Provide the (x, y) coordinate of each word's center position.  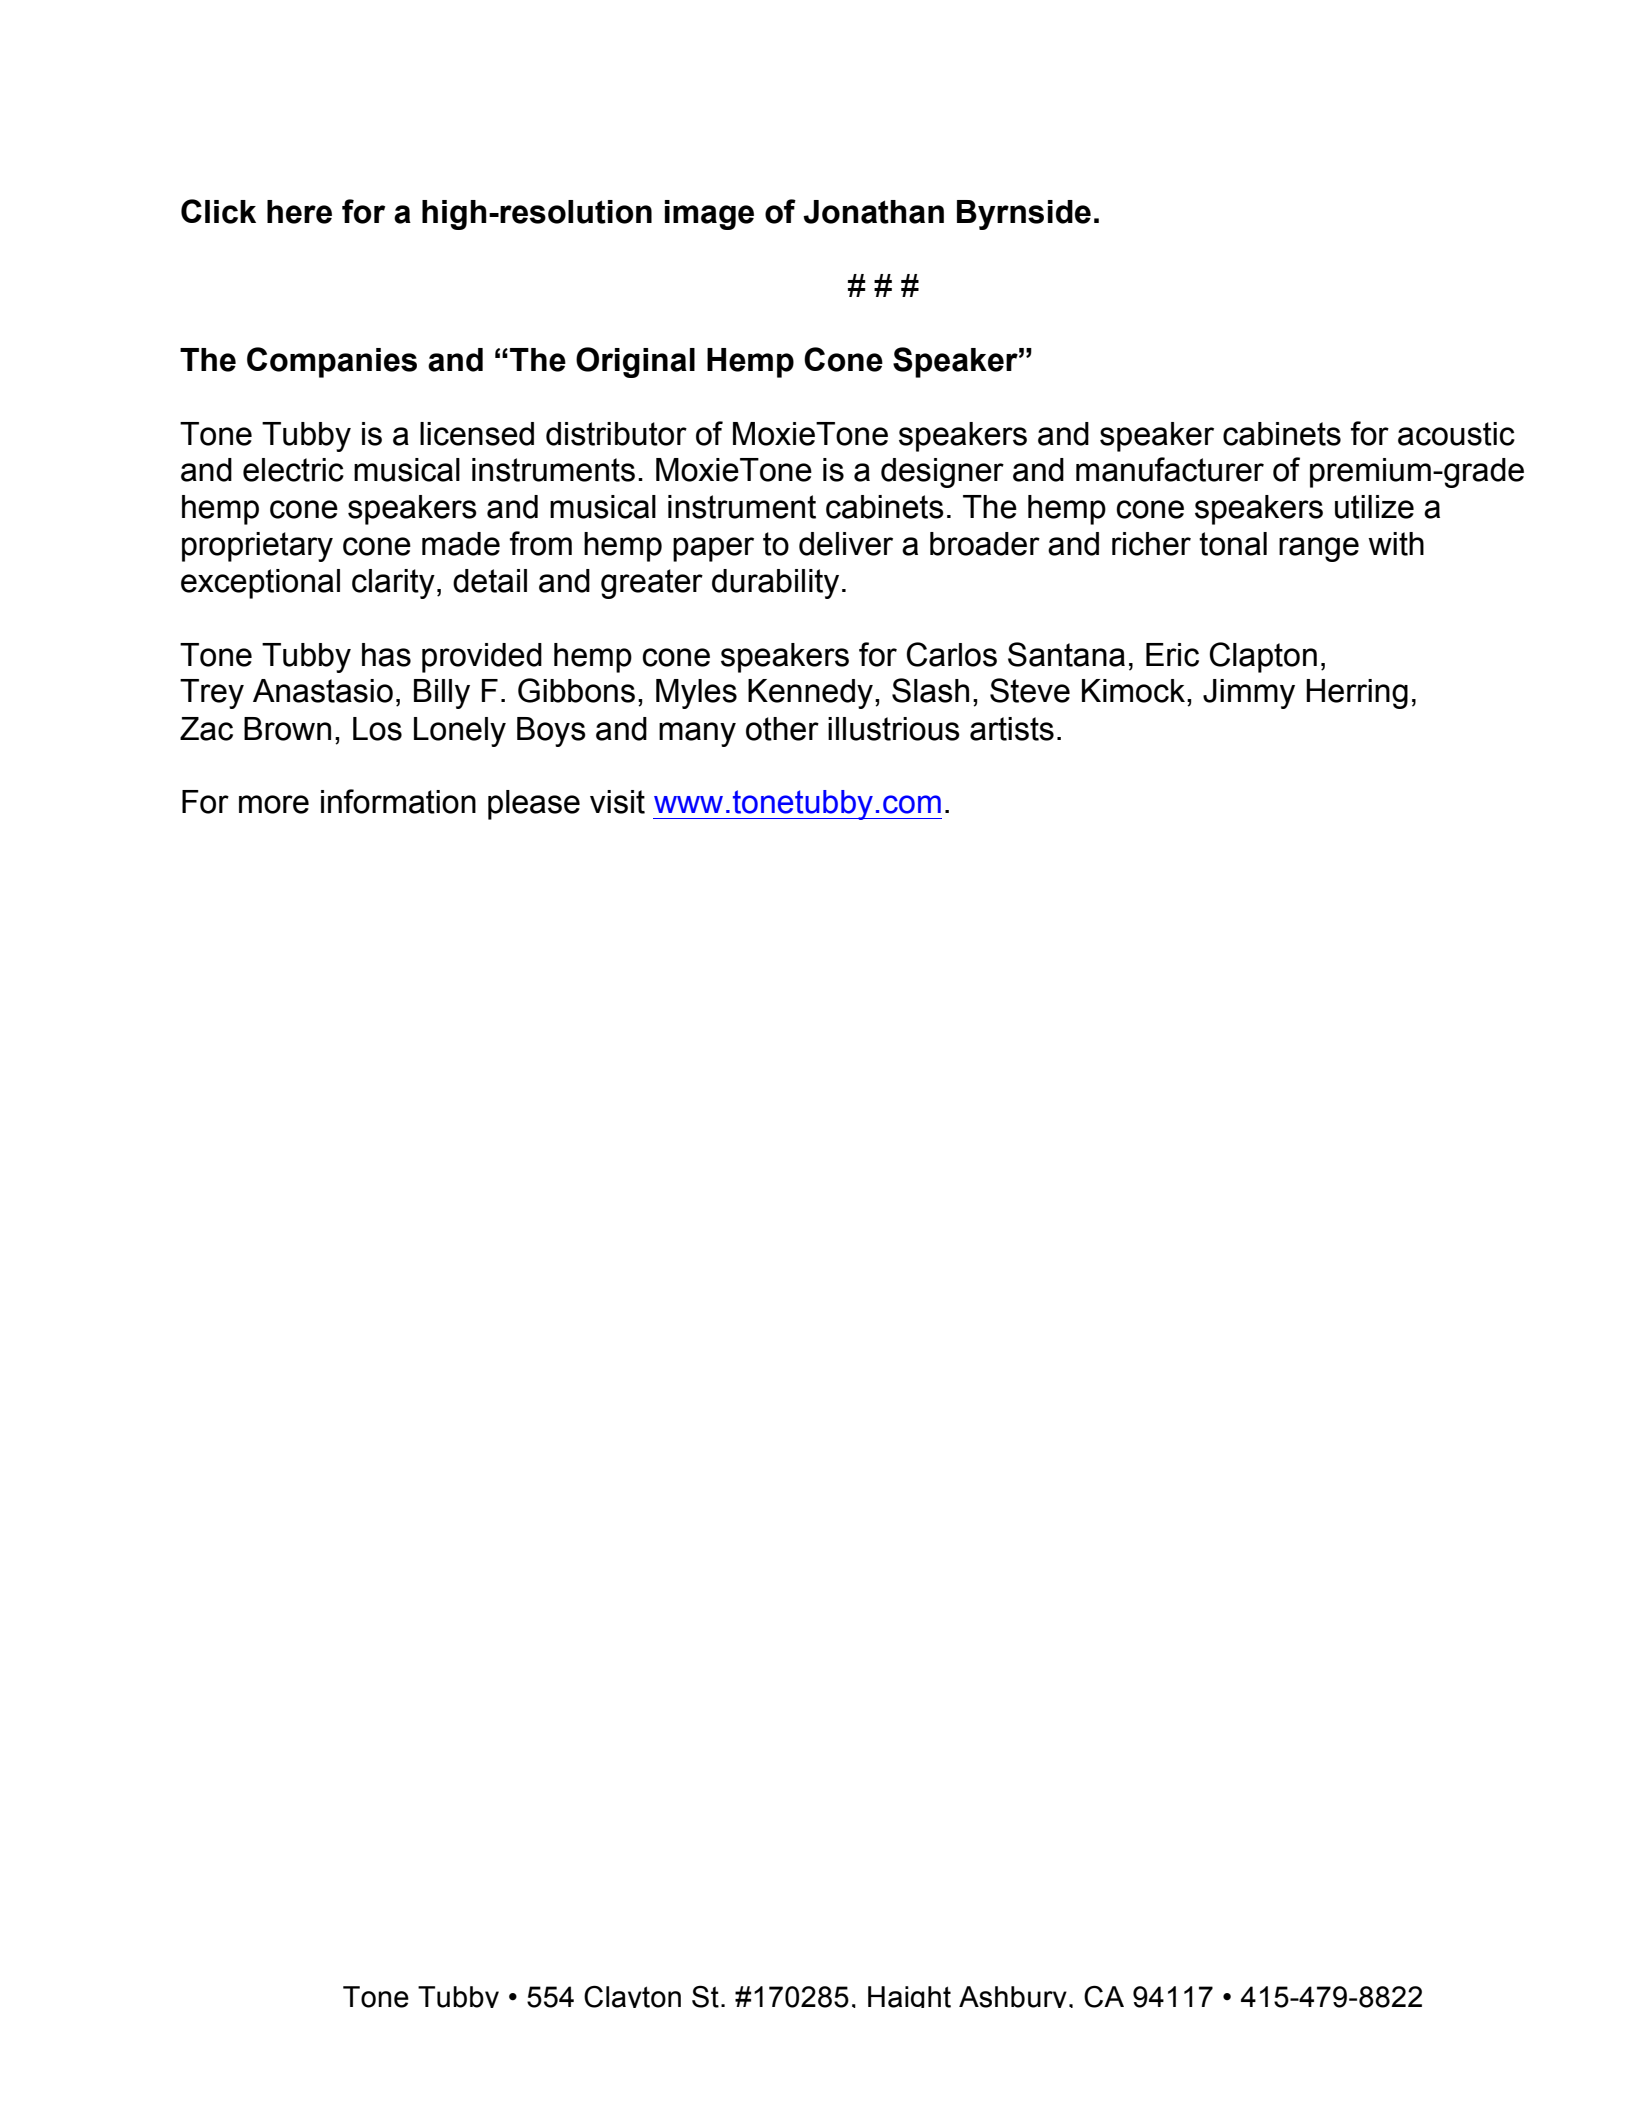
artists (1012, 729)
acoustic (1456, 434)
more (274, 804)
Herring (1357, 694)
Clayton (632, 1997)
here (299, 212)
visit (617, 802)
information (398, 801)
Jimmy (1249, 694)
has (386, 655)
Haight (909, 1997)
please (534, 805)
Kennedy (810, 694)
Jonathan (873, 212)
